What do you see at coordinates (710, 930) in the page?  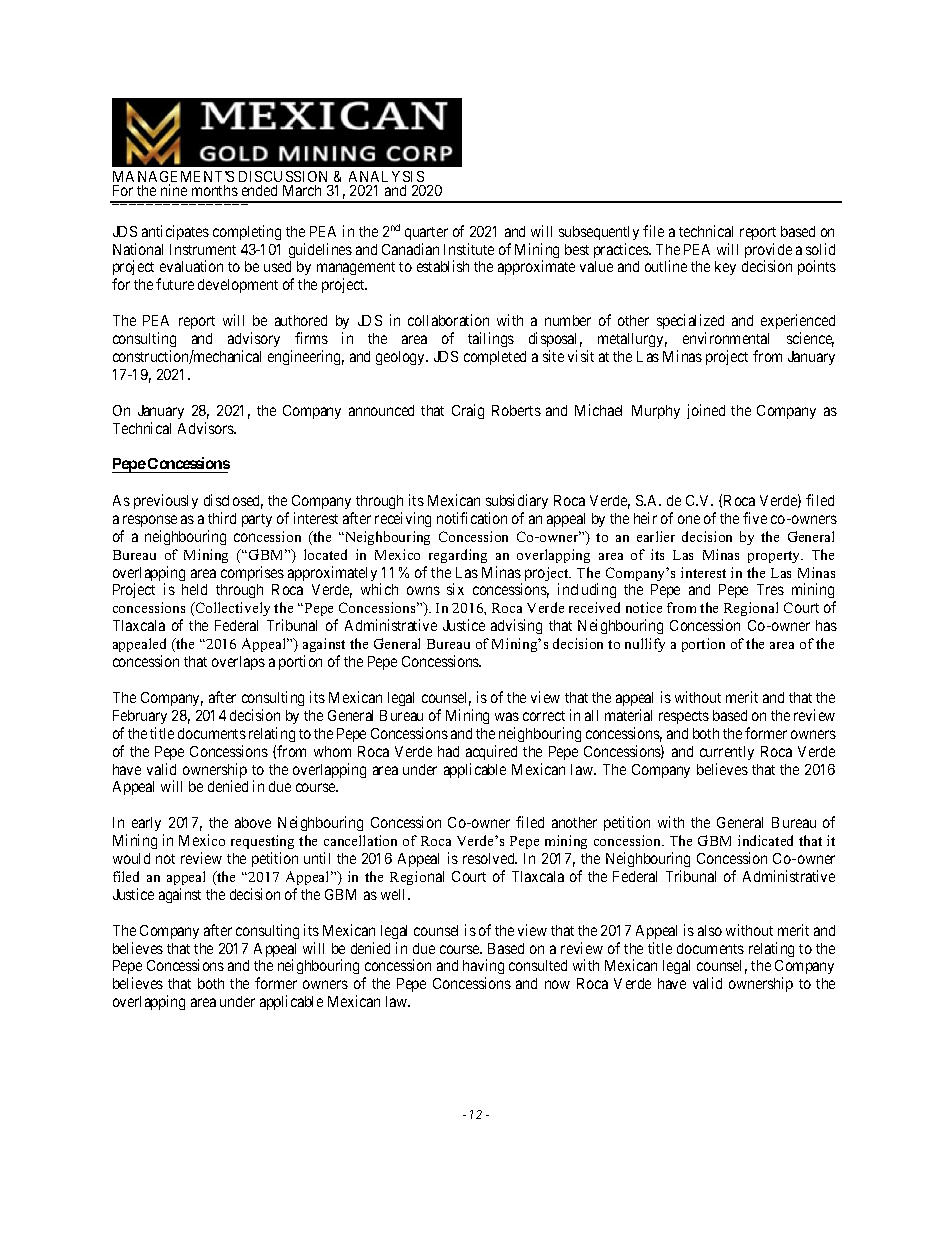 I see `also` at bounding box center [710, 930].
